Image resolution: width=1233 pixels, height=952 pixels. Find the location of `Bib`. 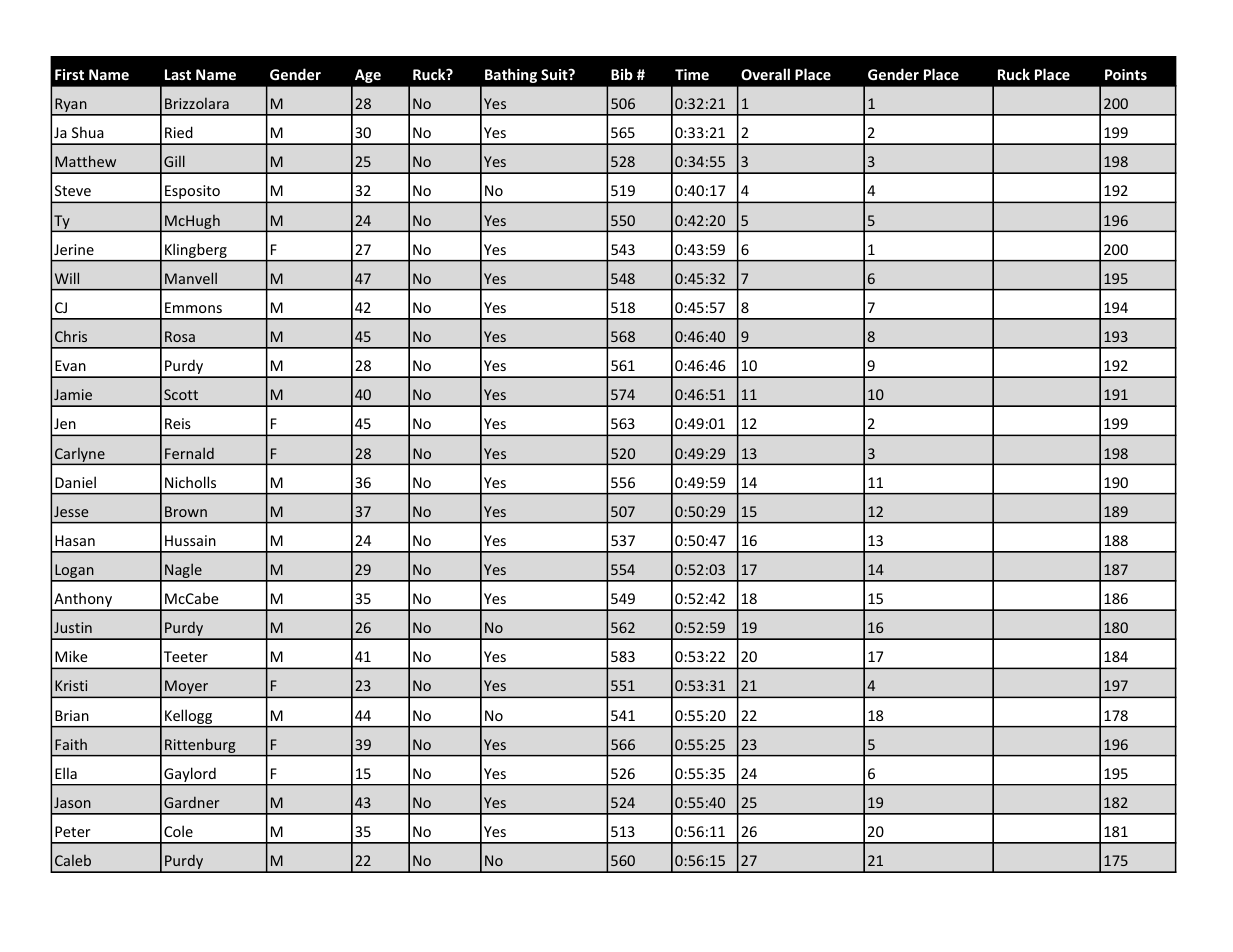

Bib is located at coordinates (622, 74).
